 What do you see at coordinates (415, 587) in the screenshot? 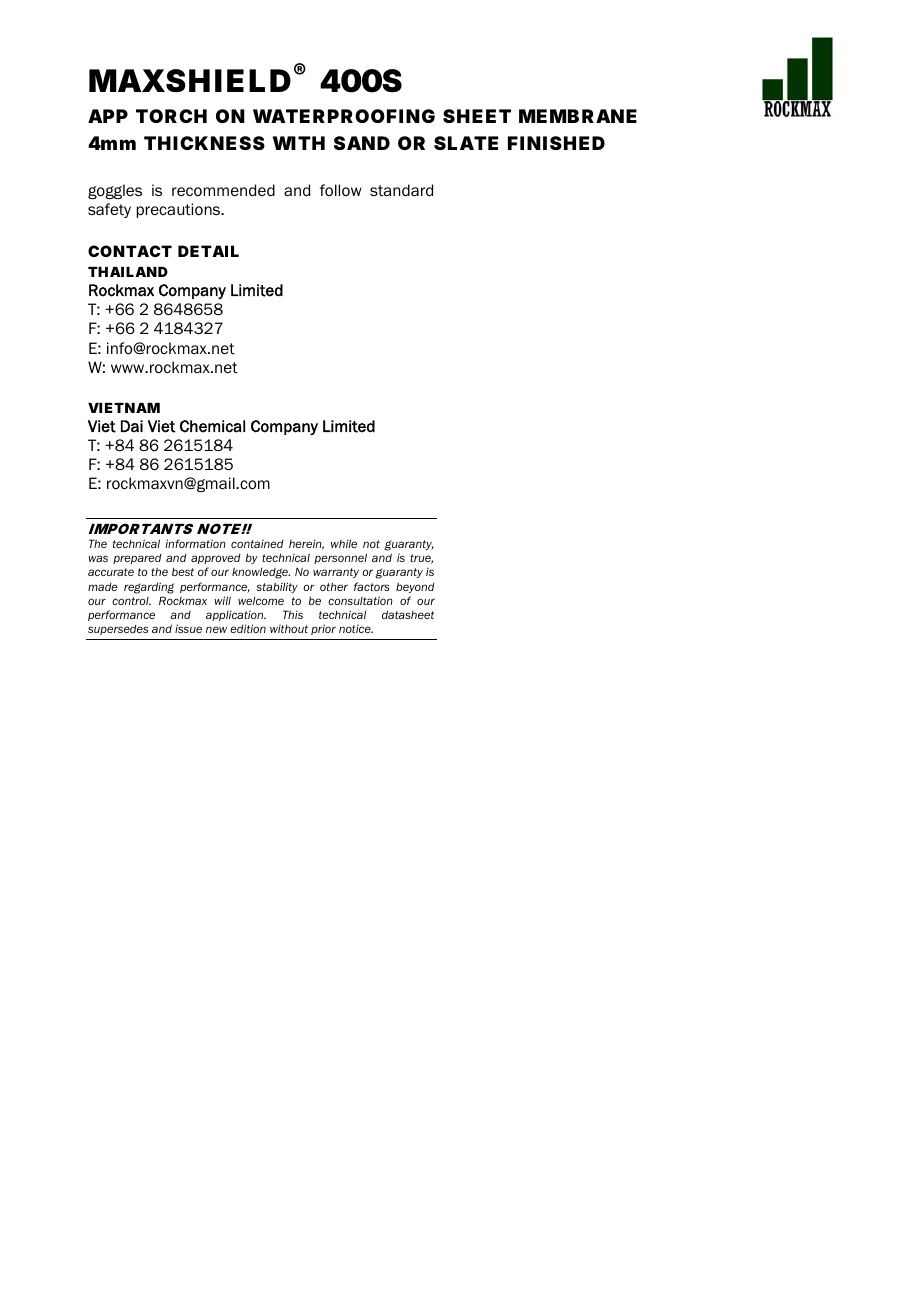
I see `beyond` at bounding box center [415, 587].
